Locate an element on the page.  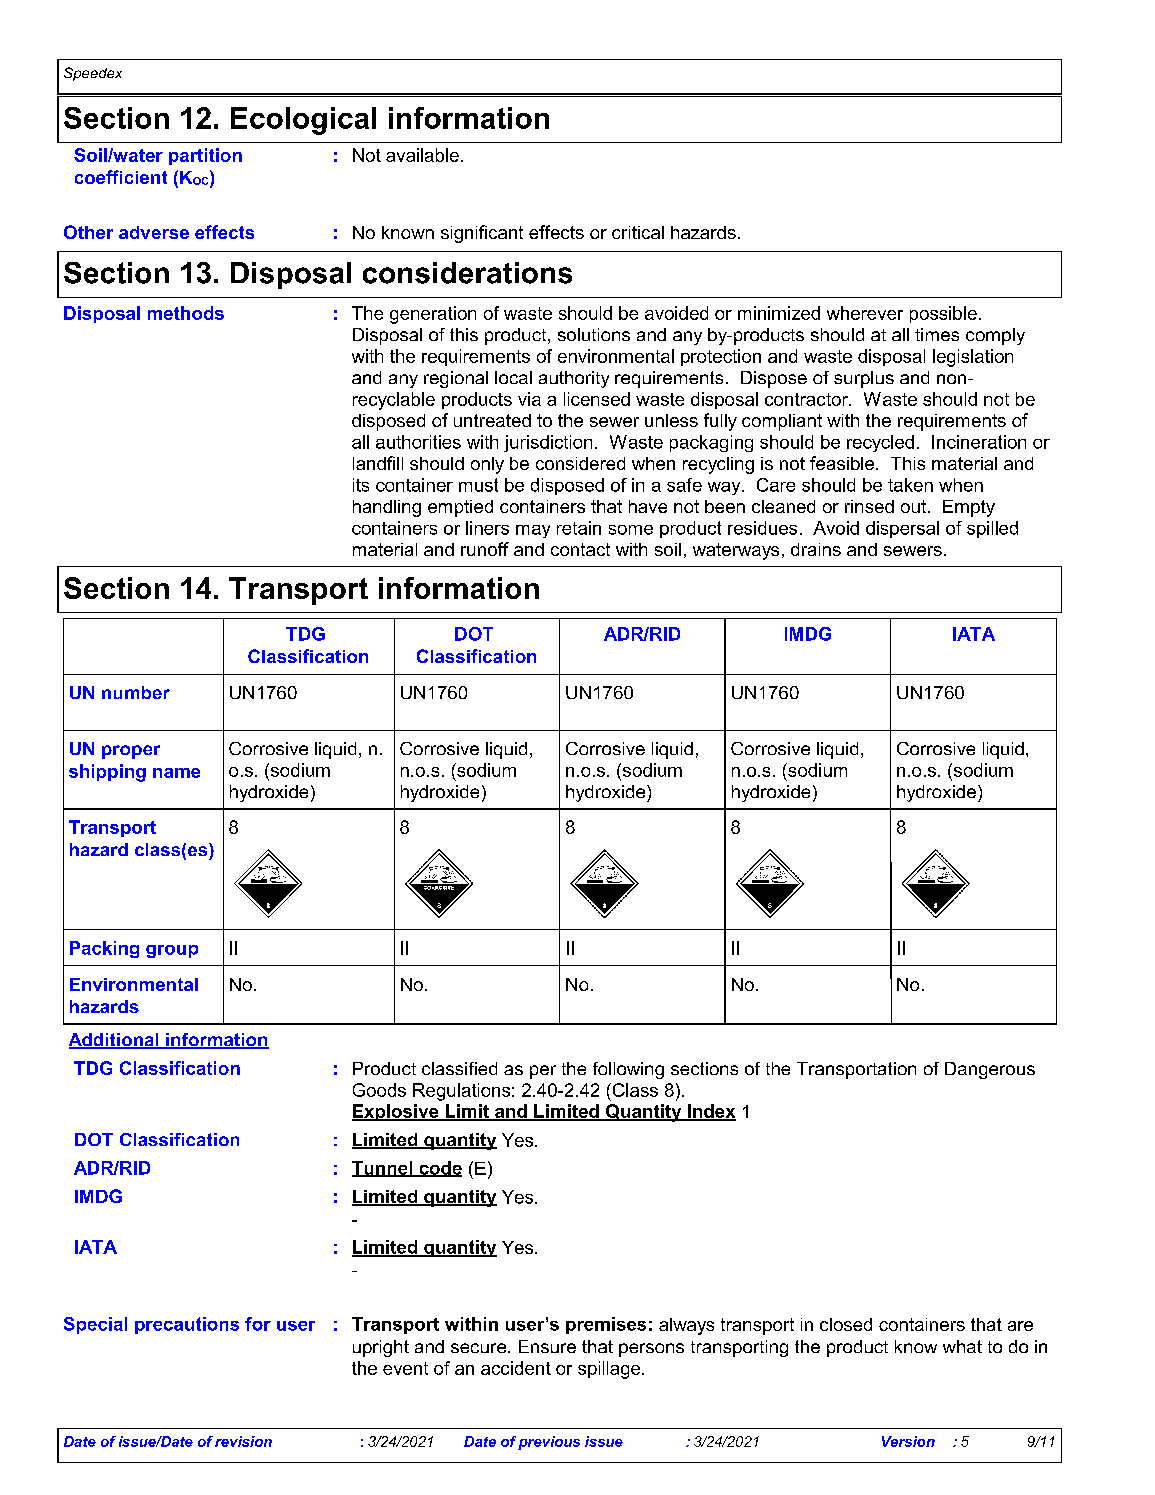
wherever is located at coordinates (865, 313).
